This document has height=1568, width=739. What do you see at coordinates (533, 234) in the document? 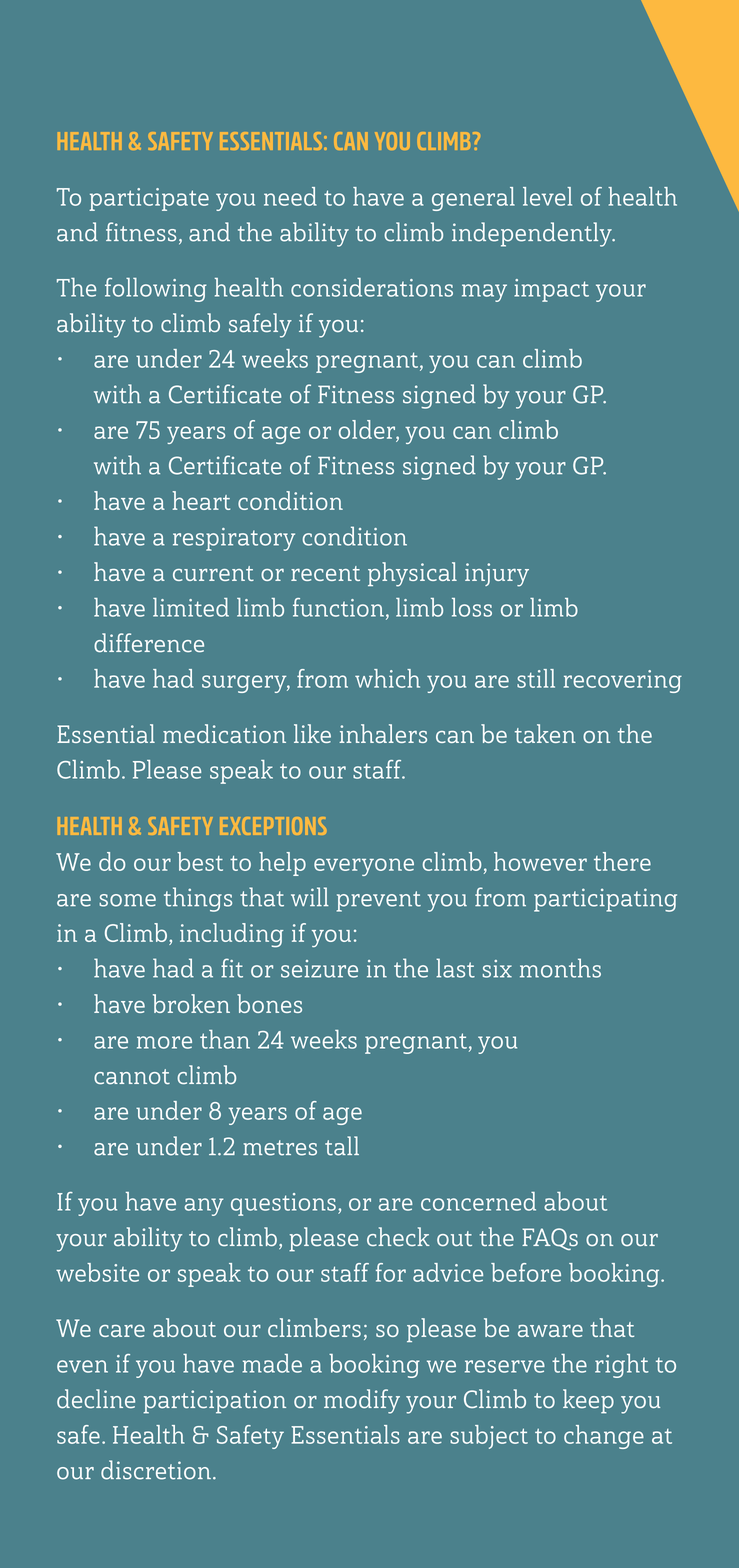
I see `independently` at bounding box center [533, 234].
